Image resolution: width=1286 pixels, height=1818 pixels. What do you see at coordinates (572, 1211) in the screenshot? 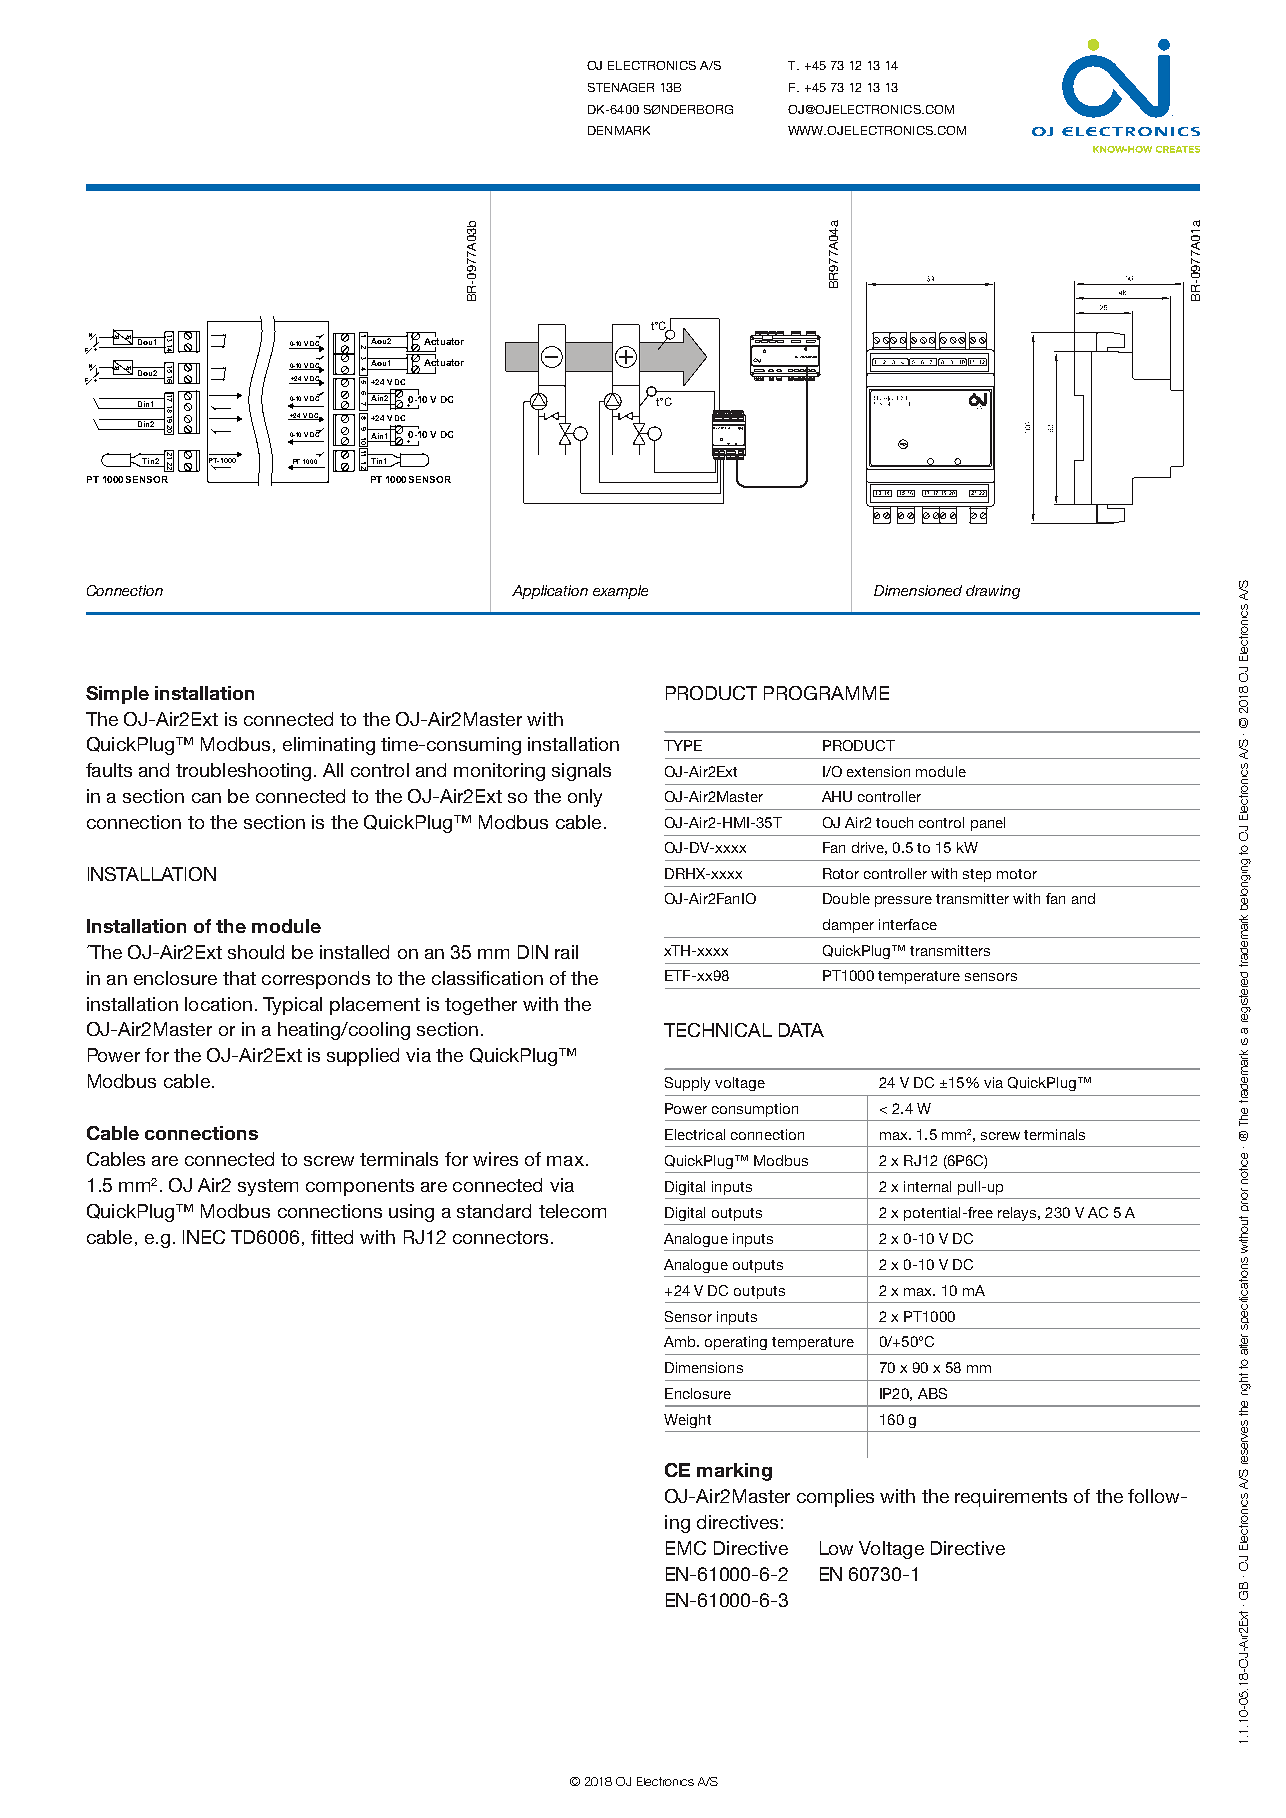
I see `telecom` at bounding box center [572, 1211].
